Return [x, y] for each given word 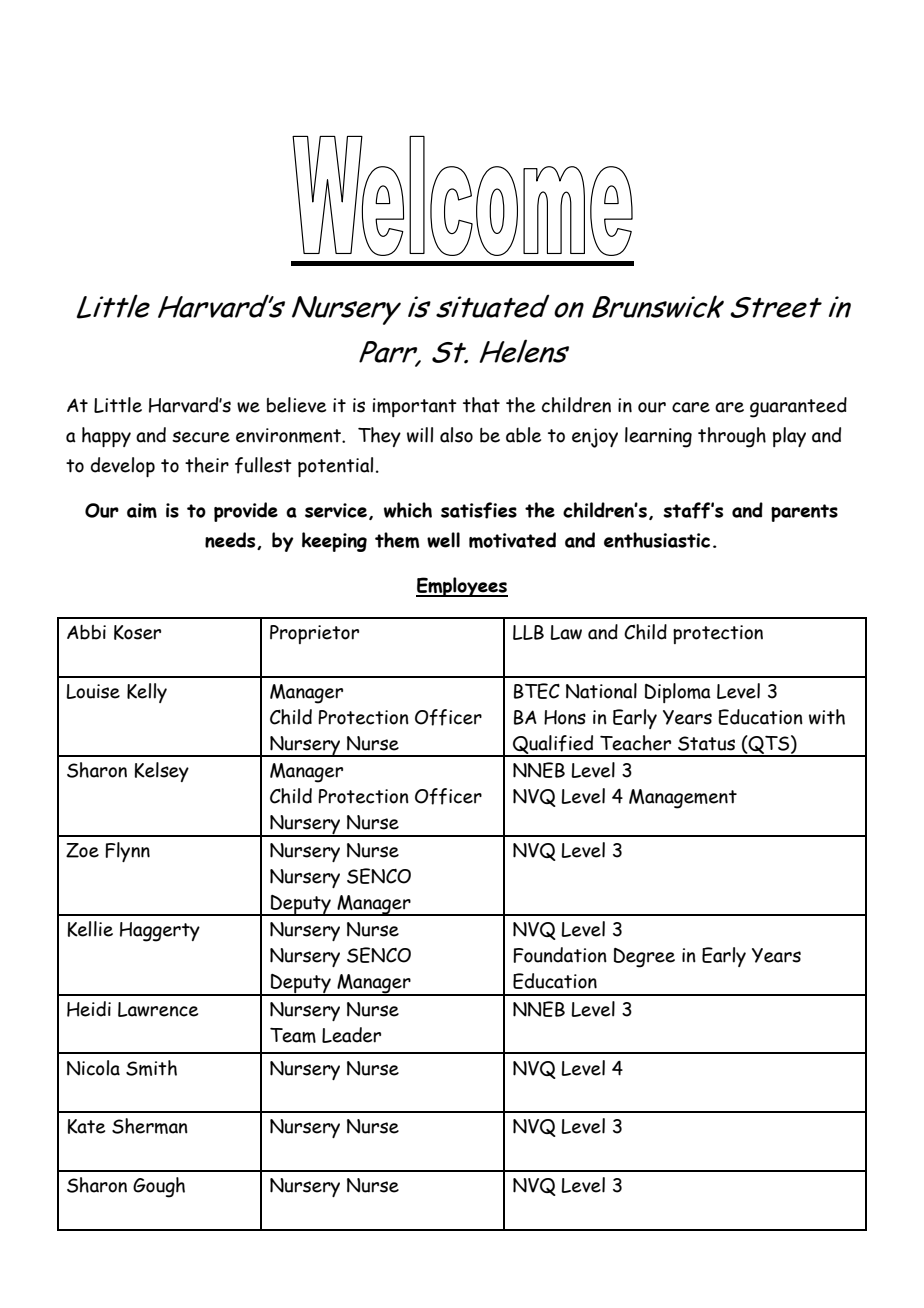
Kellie [90, 929]
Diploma [678, 693]
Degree [644, 958]
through [732, 437]
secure [201, 437]
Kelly [147, 693]
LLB [528, 632]
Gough [159, 1187]
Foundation [560, 955]
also [456, 435]
